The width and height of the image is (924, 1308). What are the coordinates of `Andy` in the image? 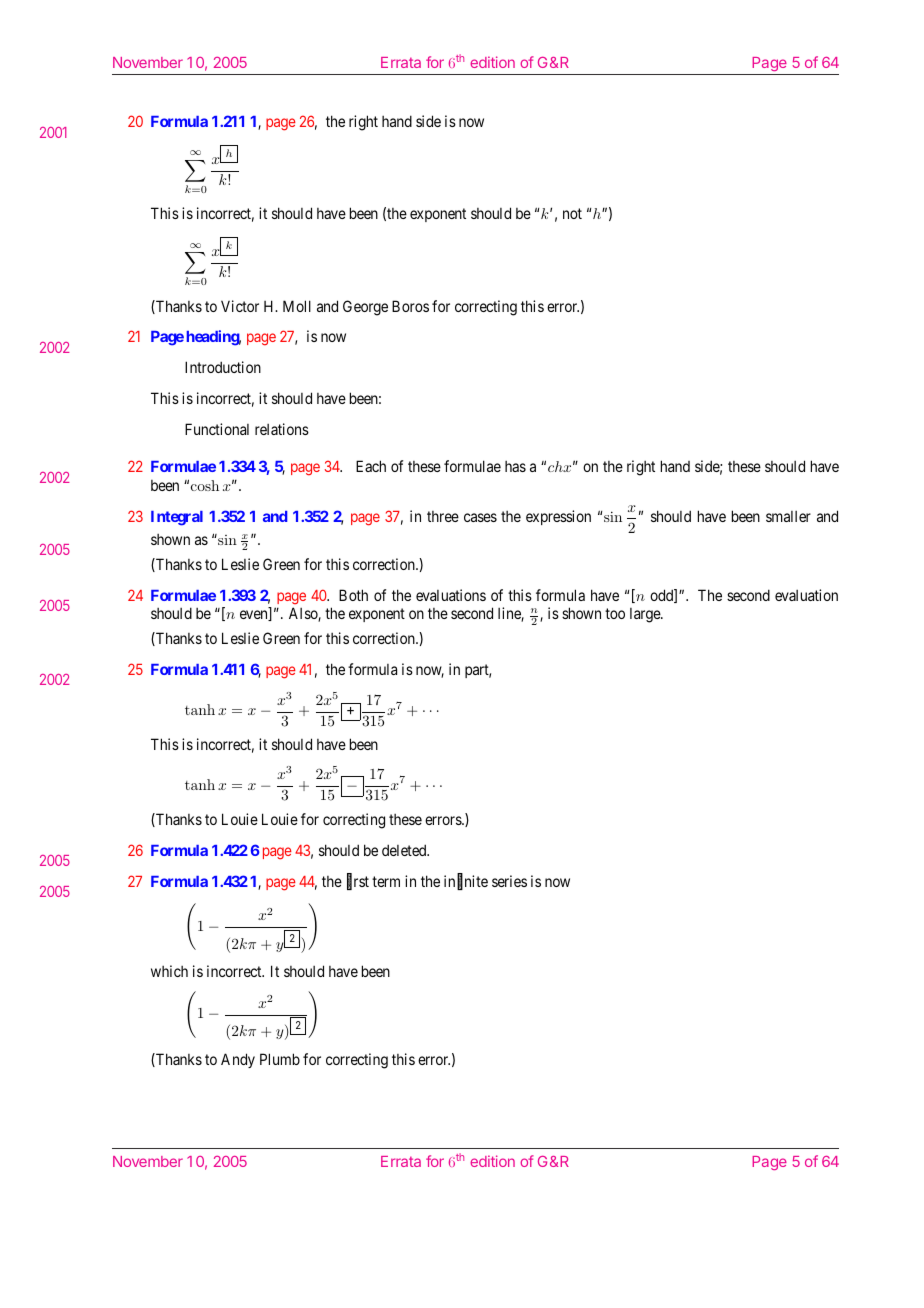 It's located at (238, 1060).
